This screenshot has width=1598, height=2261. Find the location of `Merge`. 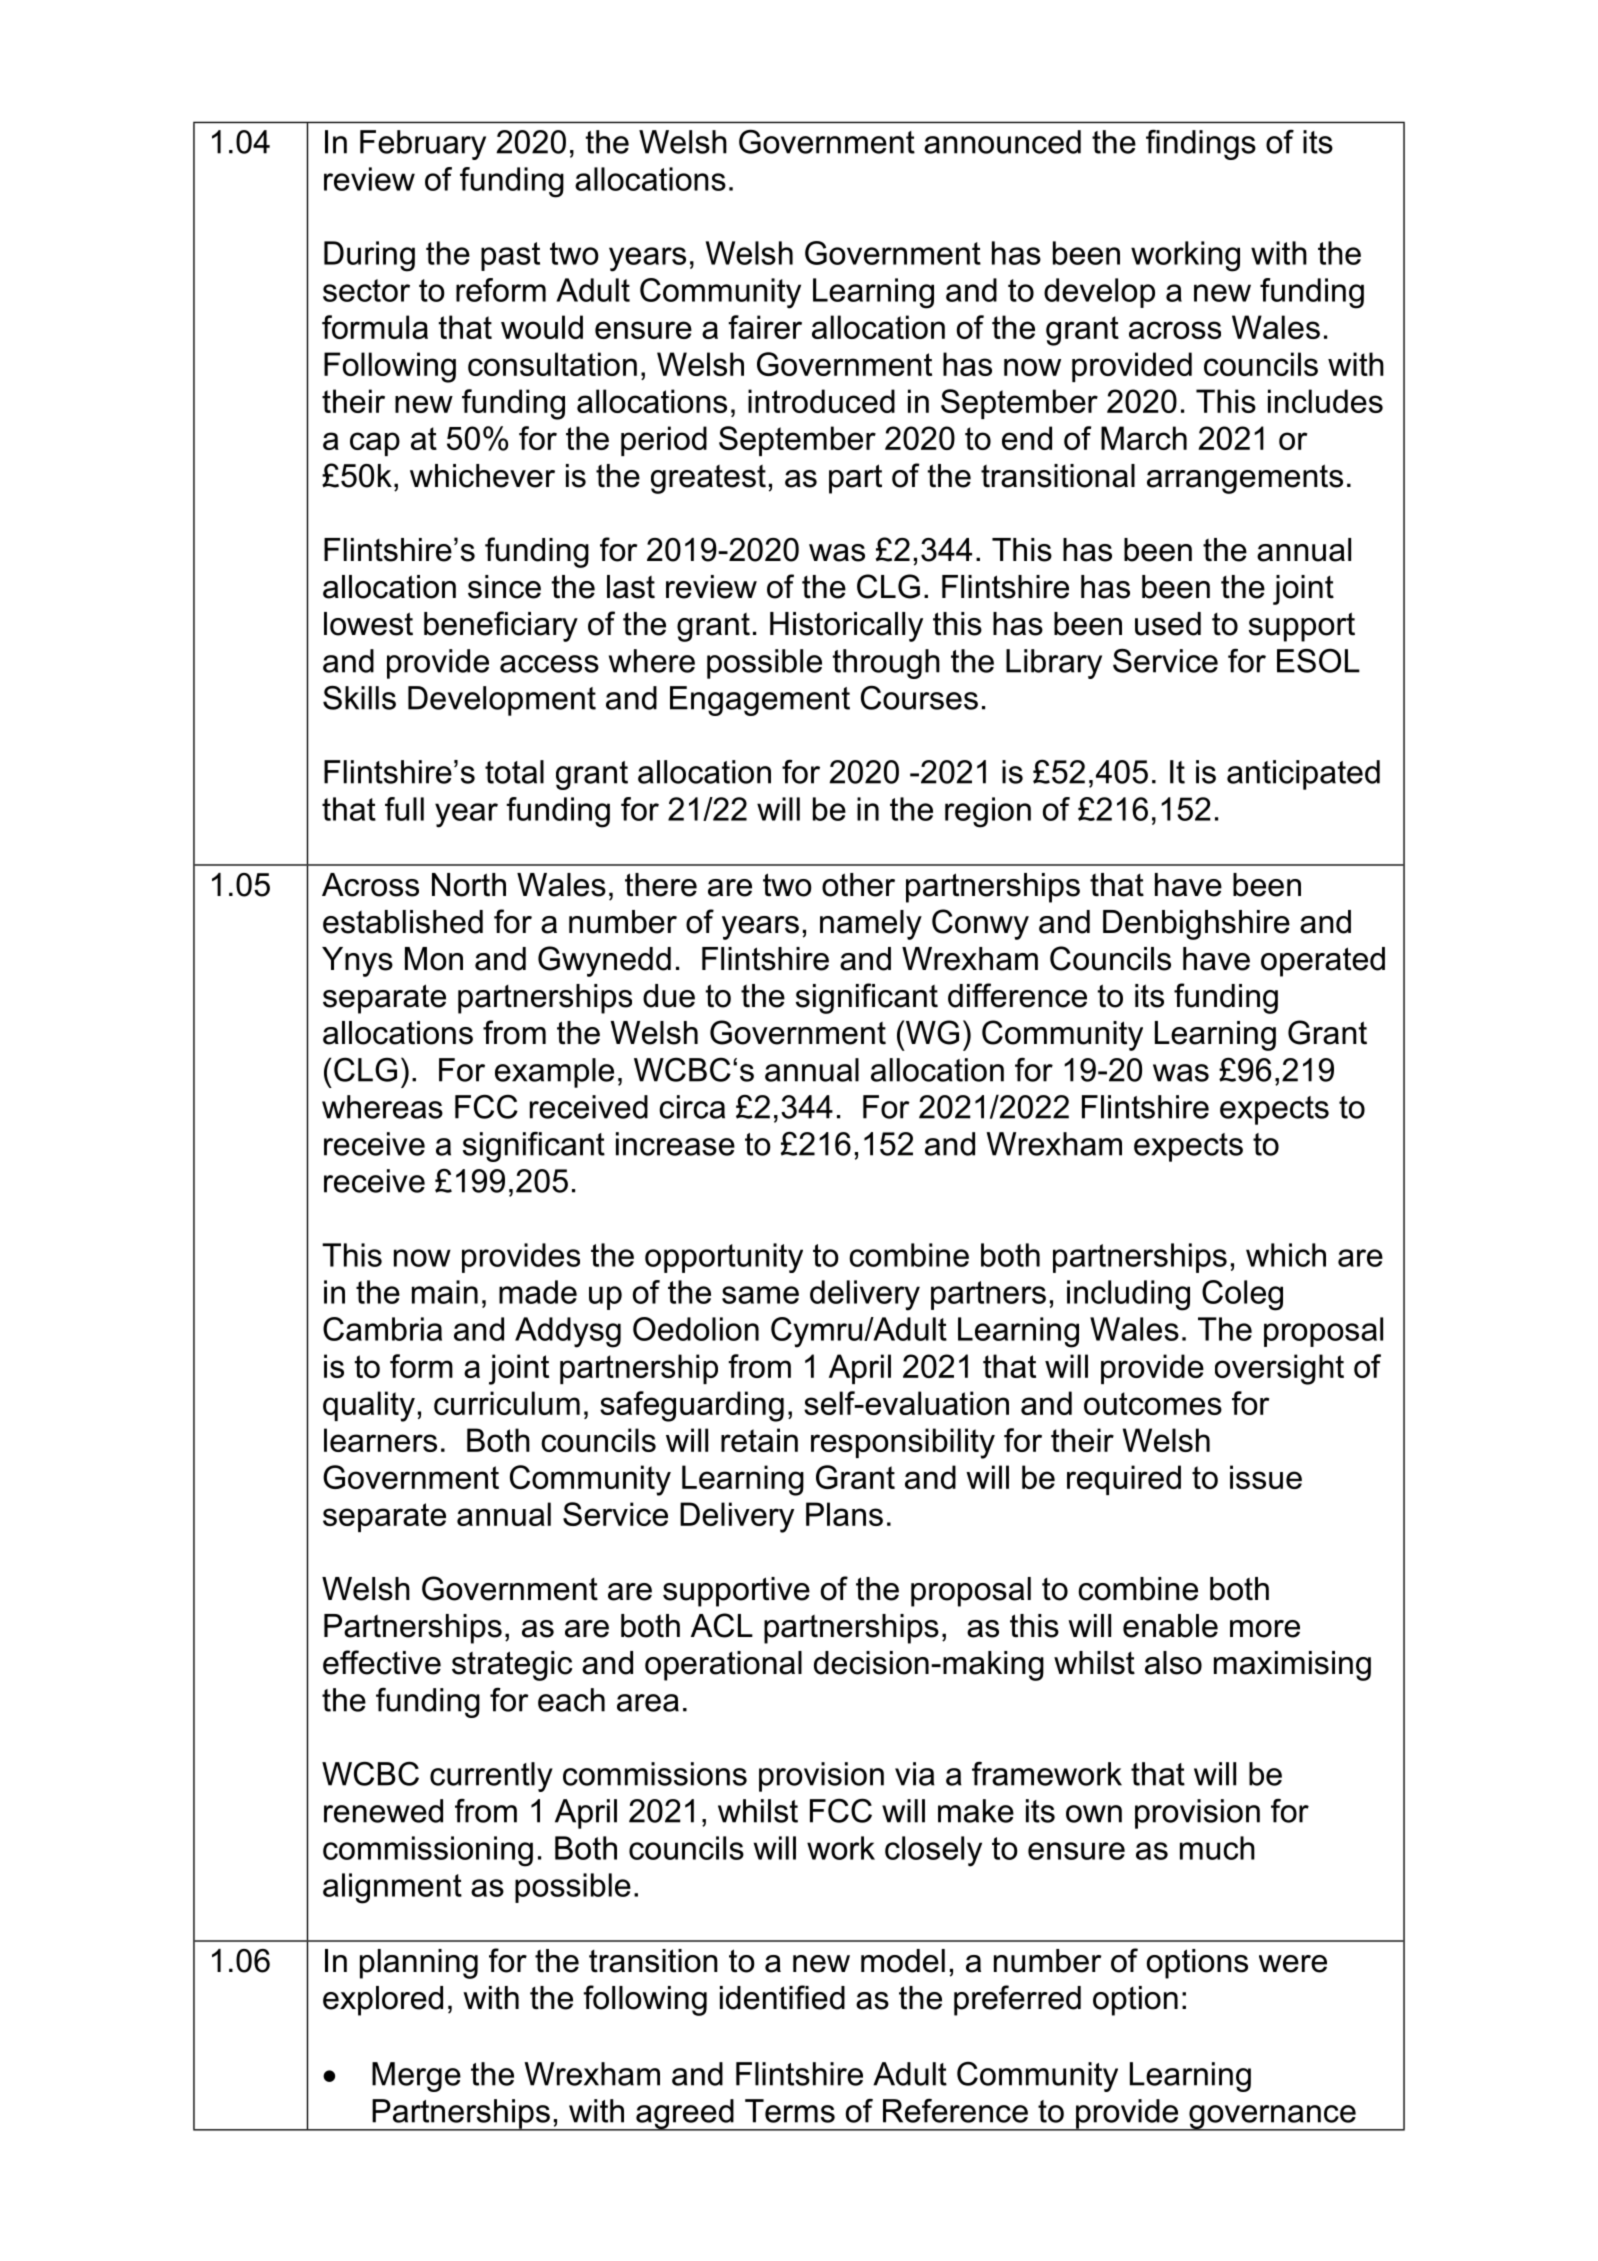

Merge is located at coordinates (416, 2077).
